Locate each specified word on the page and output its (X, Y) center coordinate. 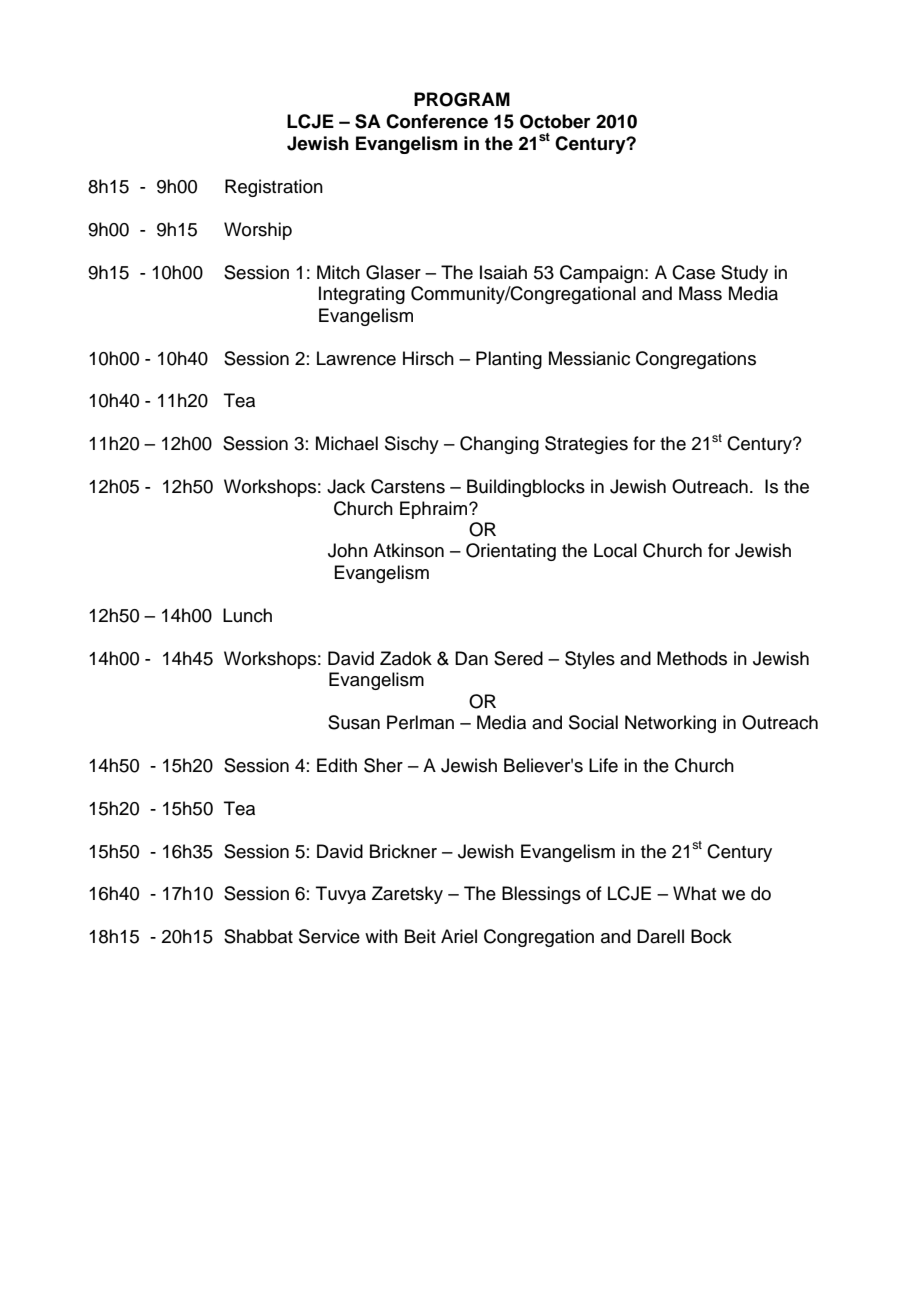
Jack (346, 486)
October (555, 121)
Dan (471, 658)
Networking (670, 724)
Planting (509, 360)
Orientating (511, 552)
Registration (274, 188)
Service (329, 936)
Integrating (362, 295)
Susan (354, 722)
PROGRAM (462, 99)
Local (615, 550)
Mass (700, 293)
